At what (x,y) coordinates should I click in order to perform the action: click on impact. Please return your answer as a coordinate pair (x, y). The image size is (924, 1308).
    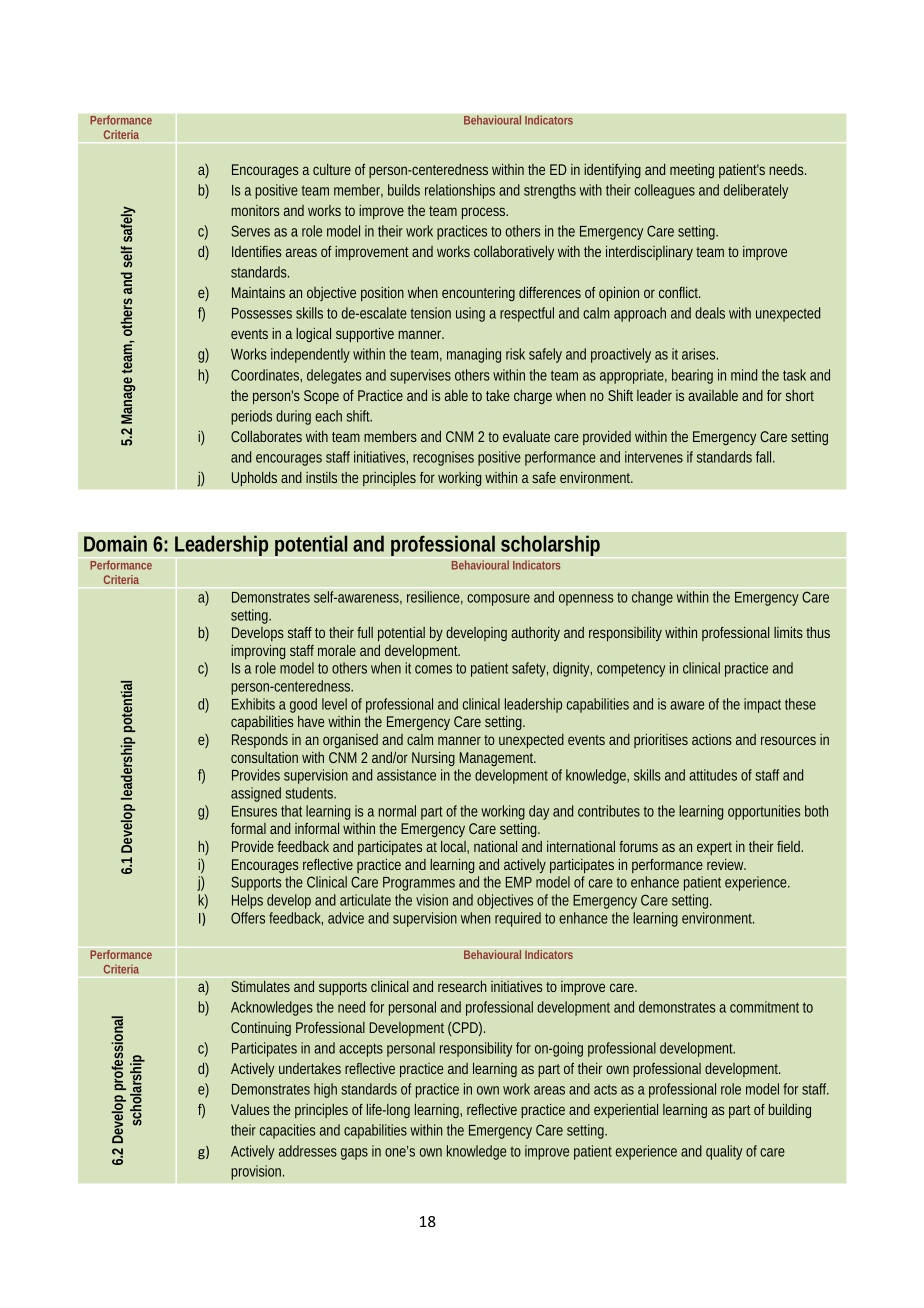
    Looking at the image, I should click on (762, 705).
